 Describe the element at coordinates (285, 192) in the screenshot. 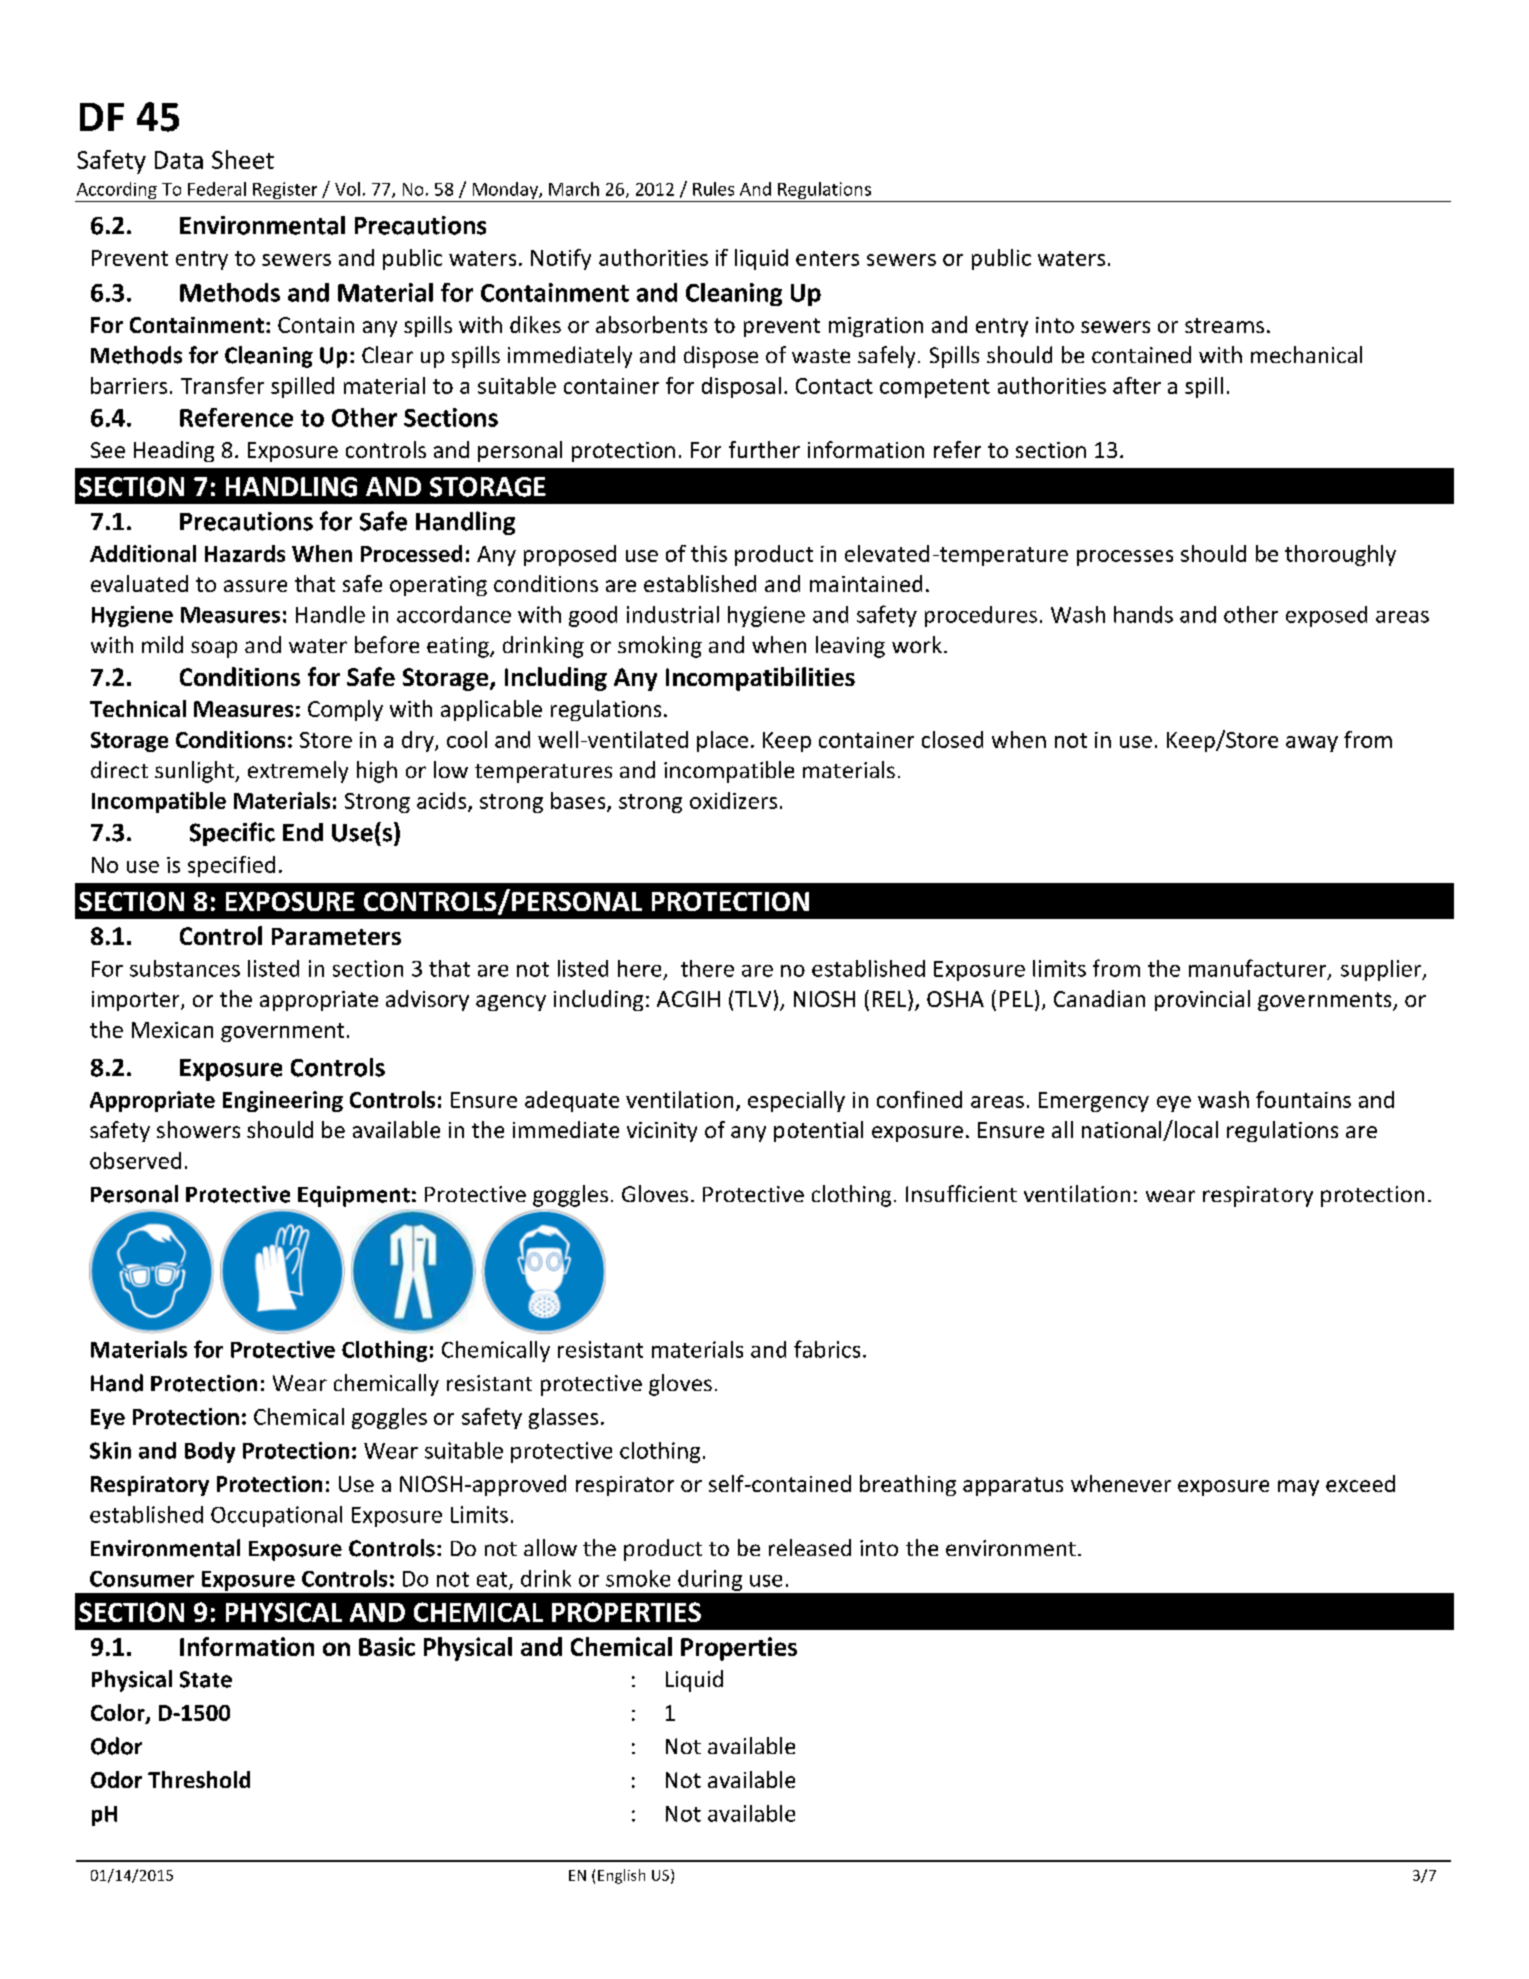

I see `Register` at that location.
